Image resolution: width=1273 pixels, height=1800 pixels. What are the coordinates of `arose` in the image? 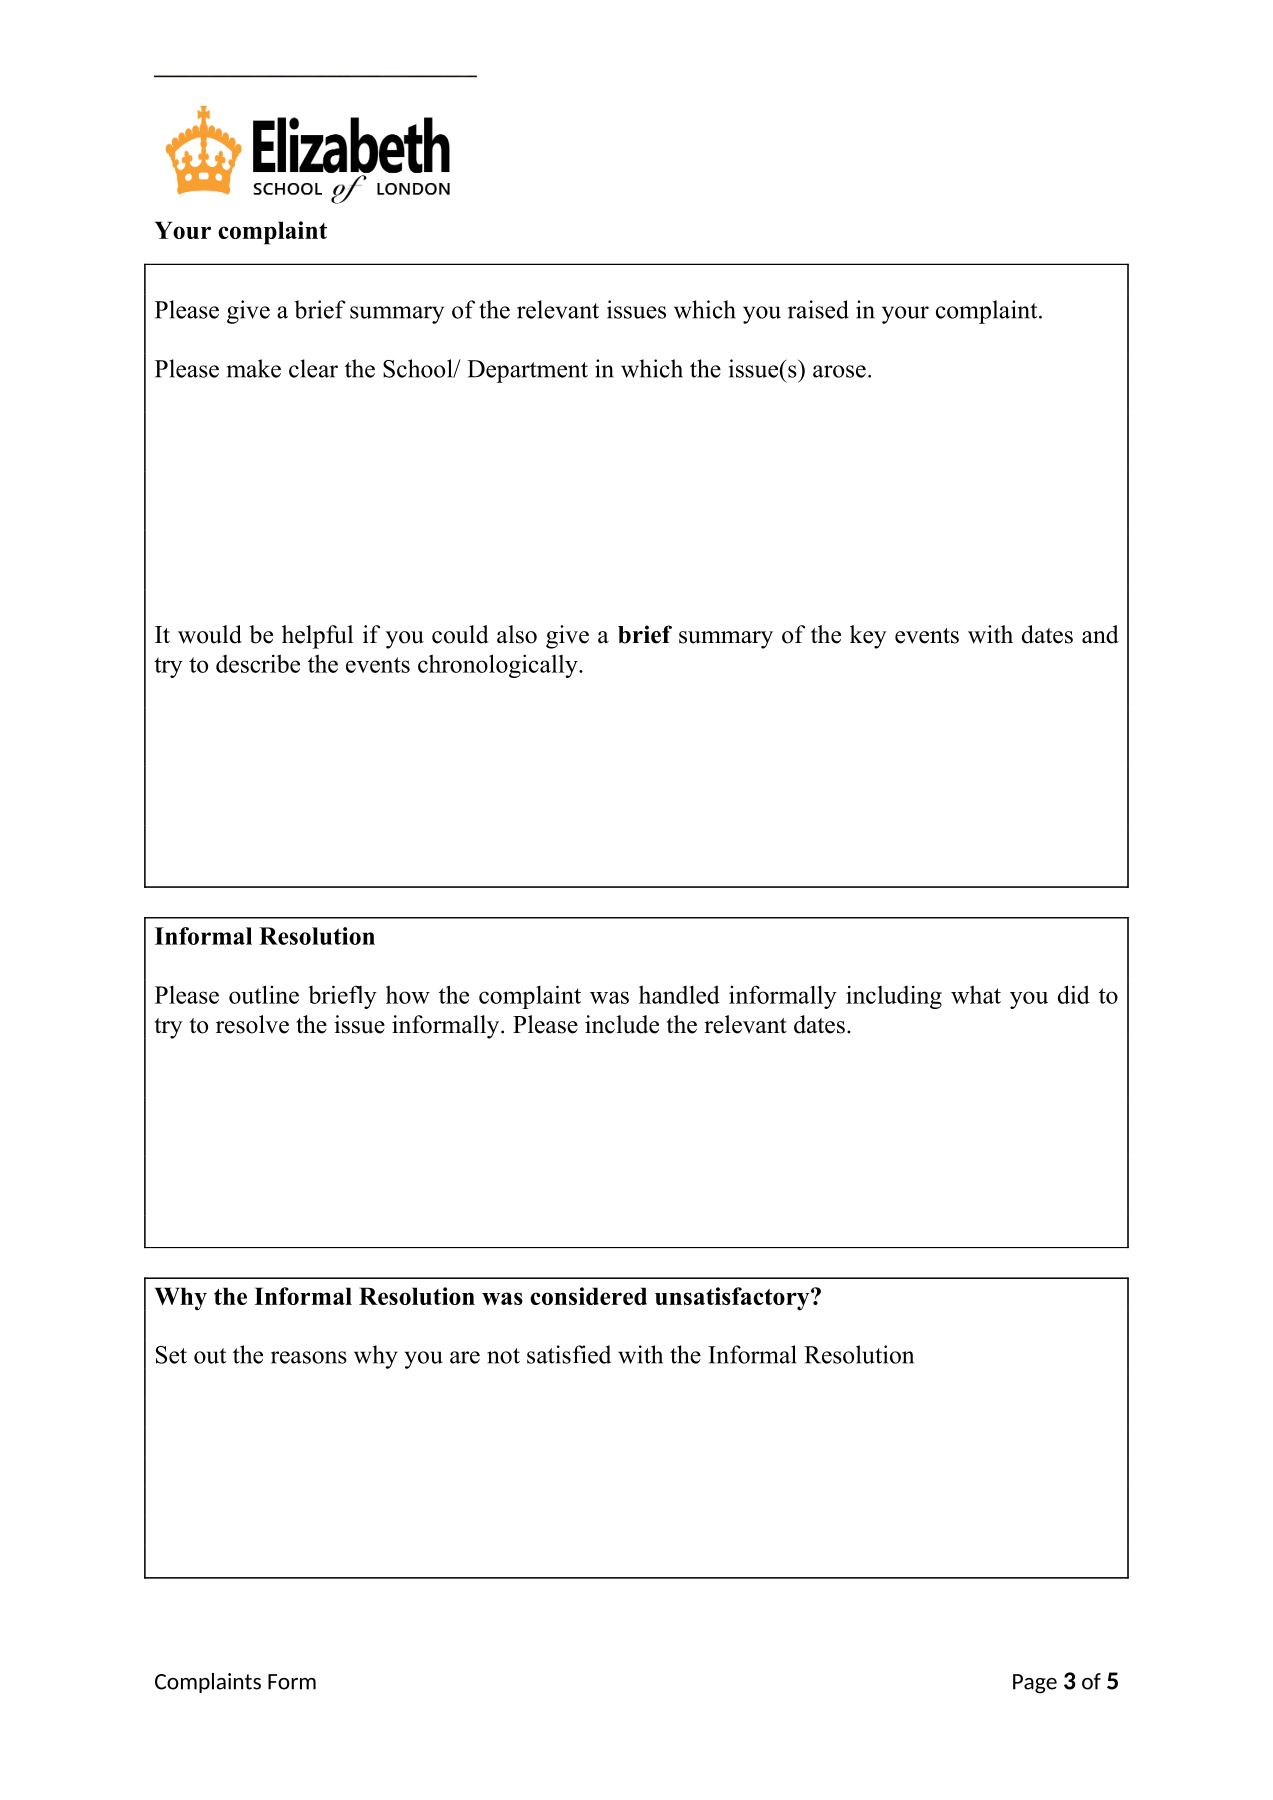 It's located at (839, 371).
